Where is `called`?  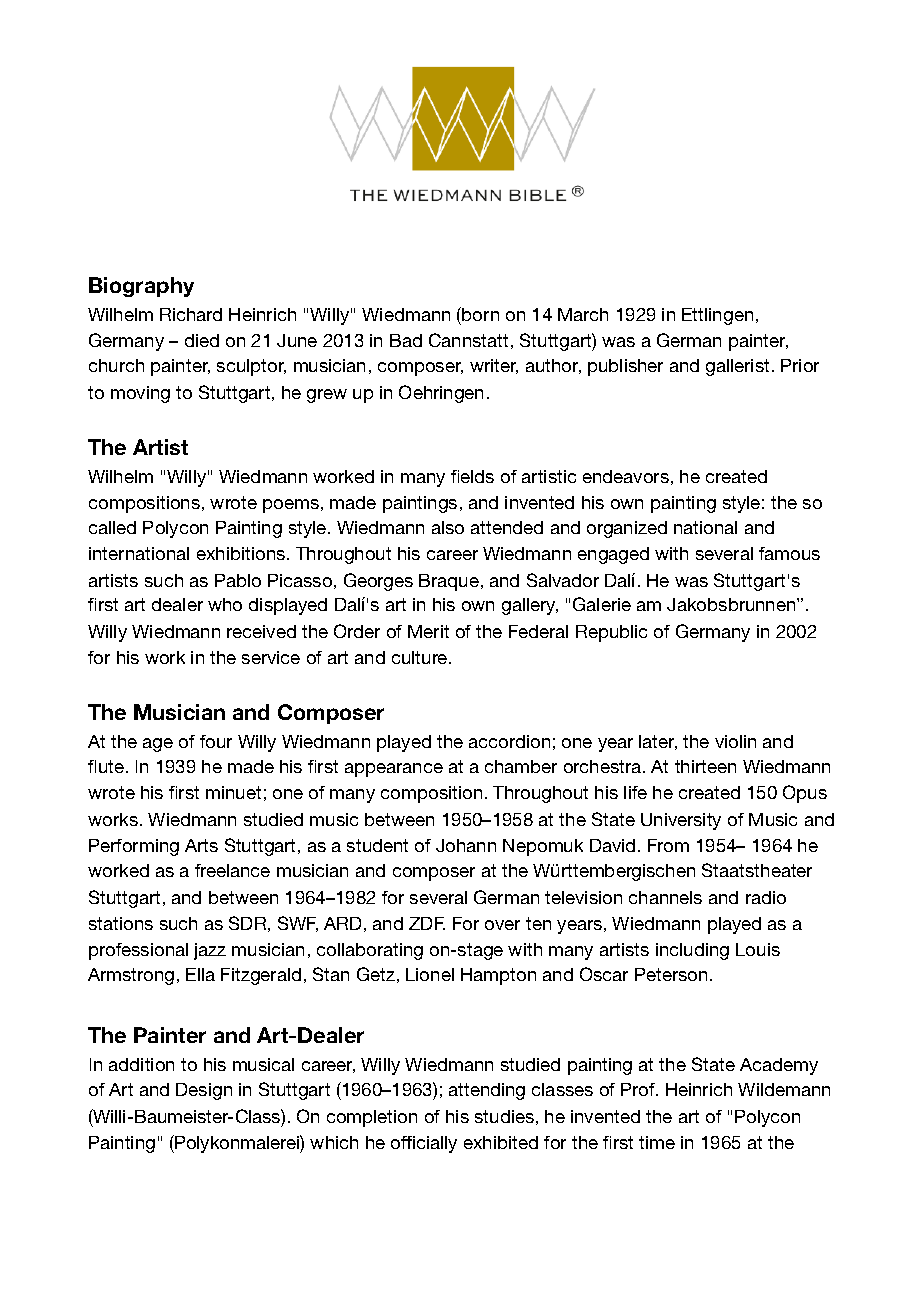
called is located at coordinates (112, 527).
